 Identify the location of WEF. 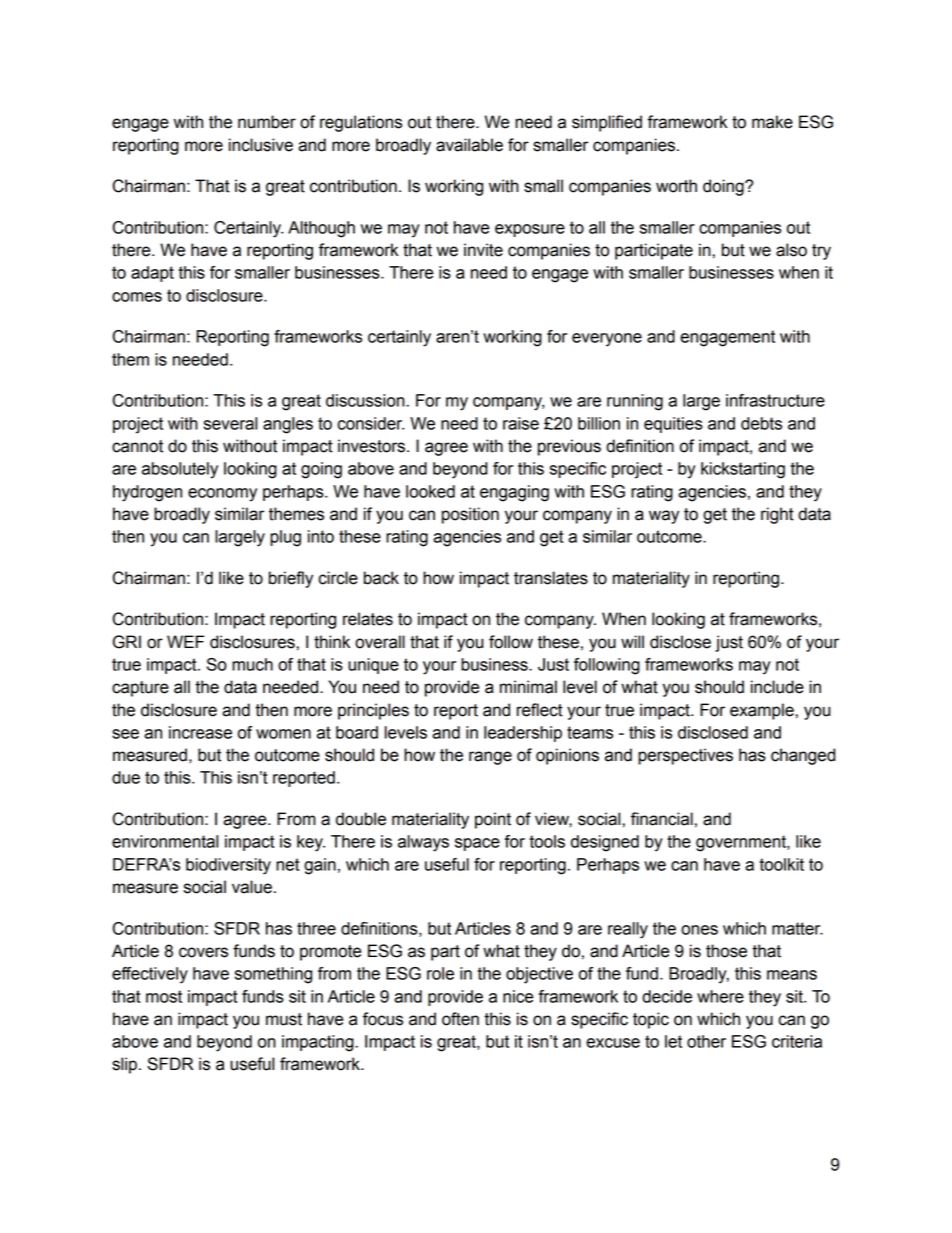
(186, 641).
